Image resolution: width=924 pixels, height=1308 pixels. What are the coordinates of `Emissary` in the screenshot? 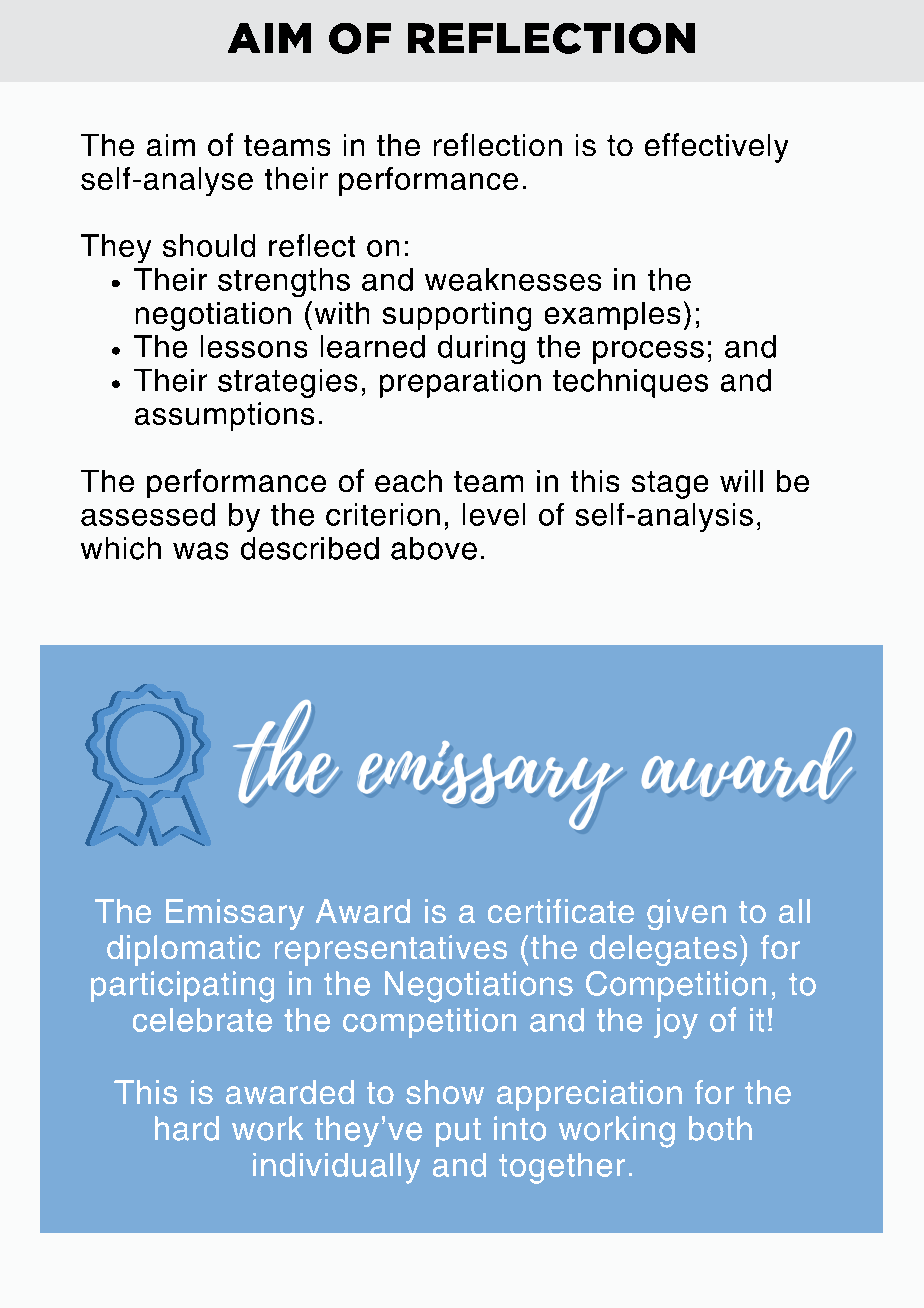 It's located at (235, 914).
